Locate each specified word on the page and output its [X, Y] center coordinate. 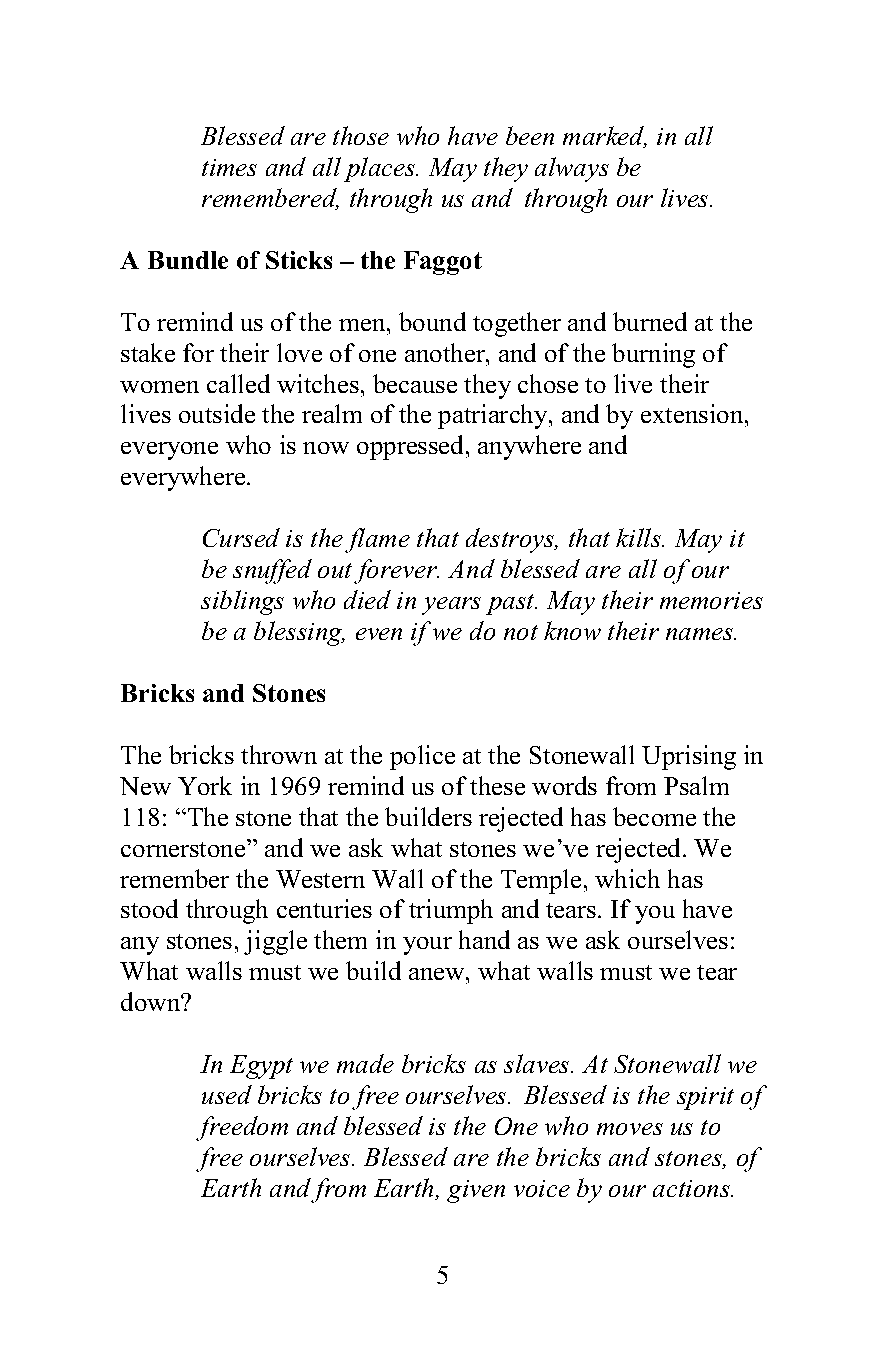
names [701, 634]
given [476, 1191]
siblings [242, 602]
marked [605, 137]
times [229, 167]
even [379, 634]
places [381, 169]
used [227, 1094]
